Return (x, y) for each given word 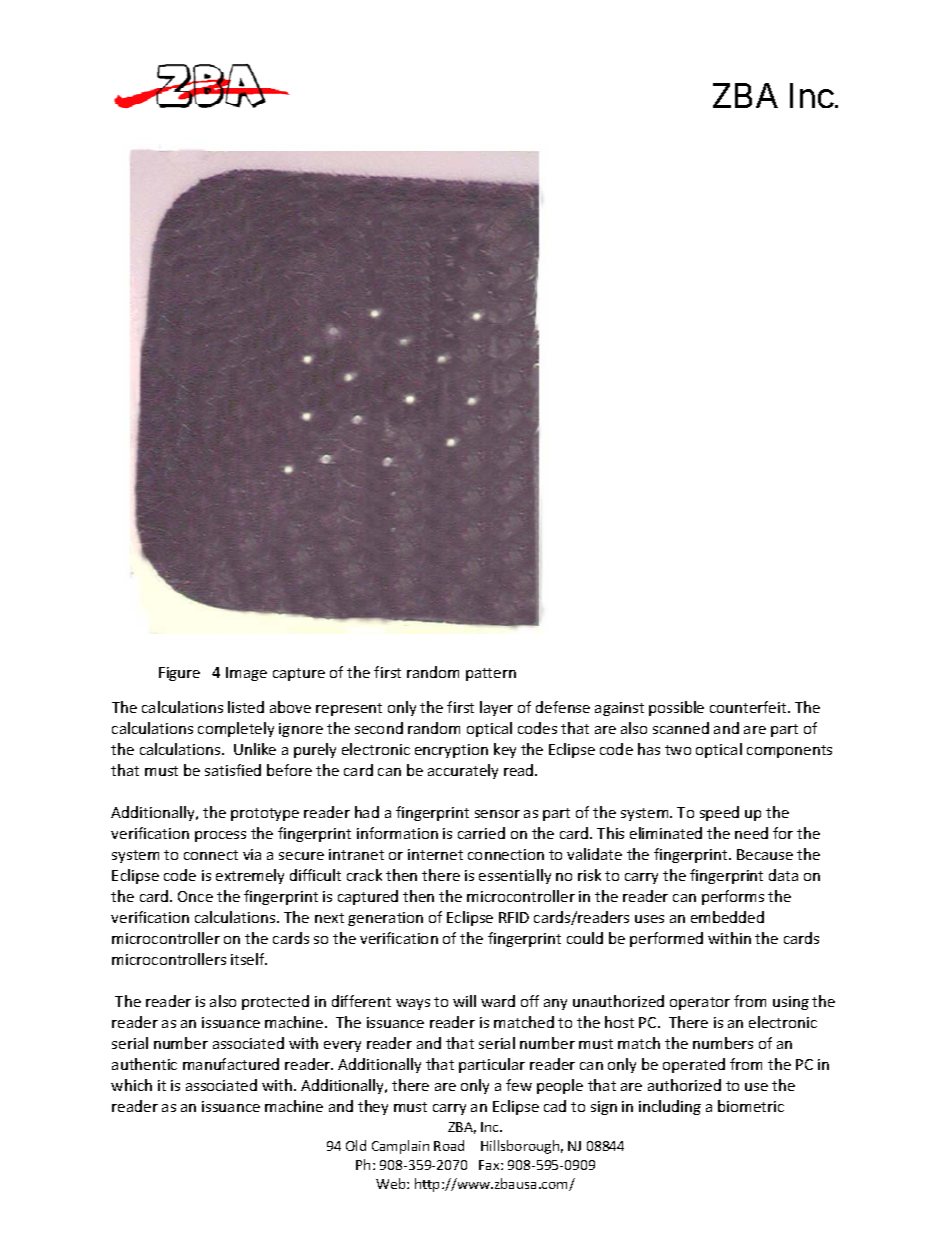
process (220, 836)
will (464, 1001)
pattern (491, 674)
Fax (490, 1165)
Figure (179, 674)
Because (765, 854)
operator (700, 1003)
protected (275, 1002)
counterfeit (749, 707)
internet (435, 854)
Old (356, 1145)
